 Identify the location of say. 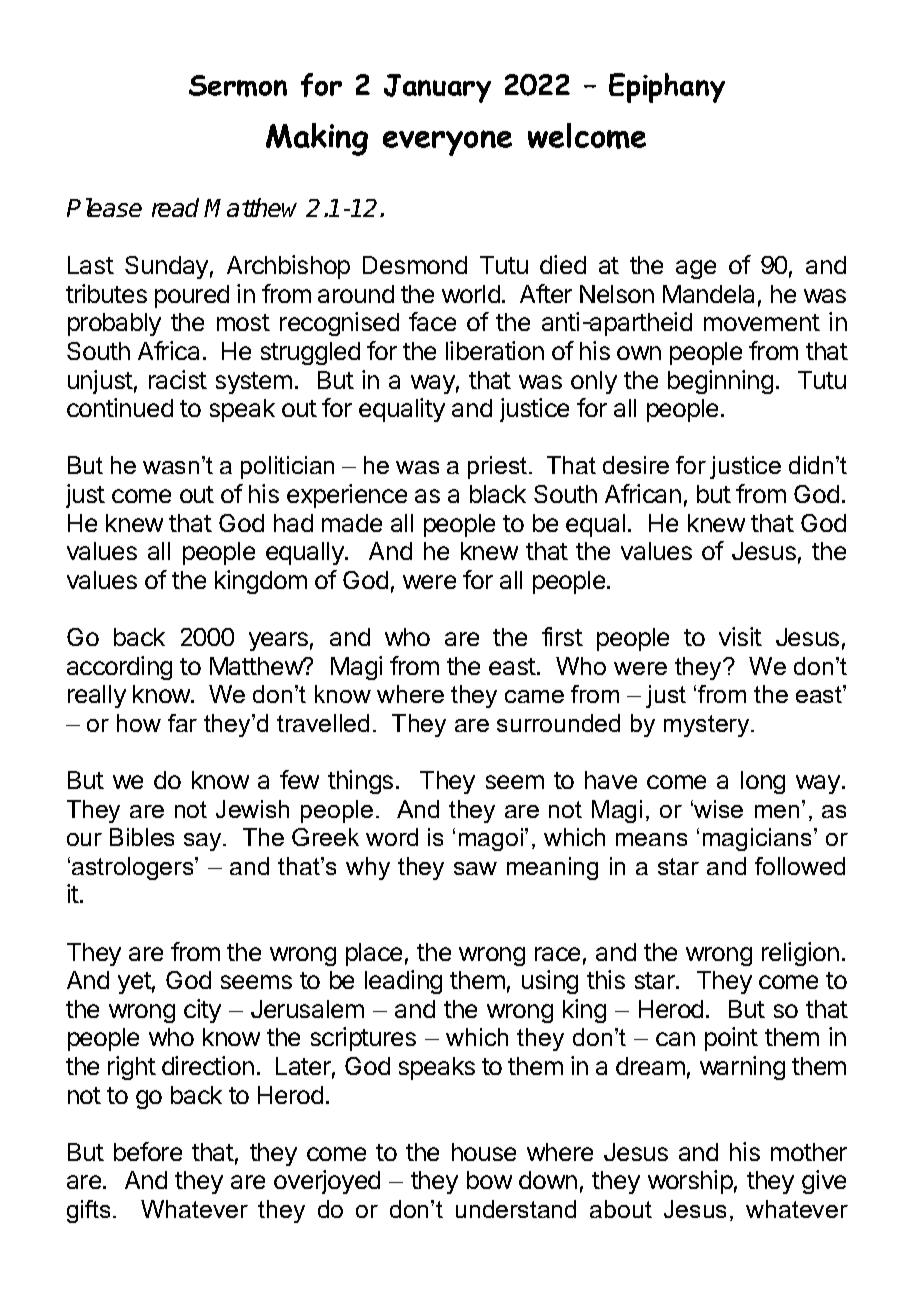
(204, 842).
